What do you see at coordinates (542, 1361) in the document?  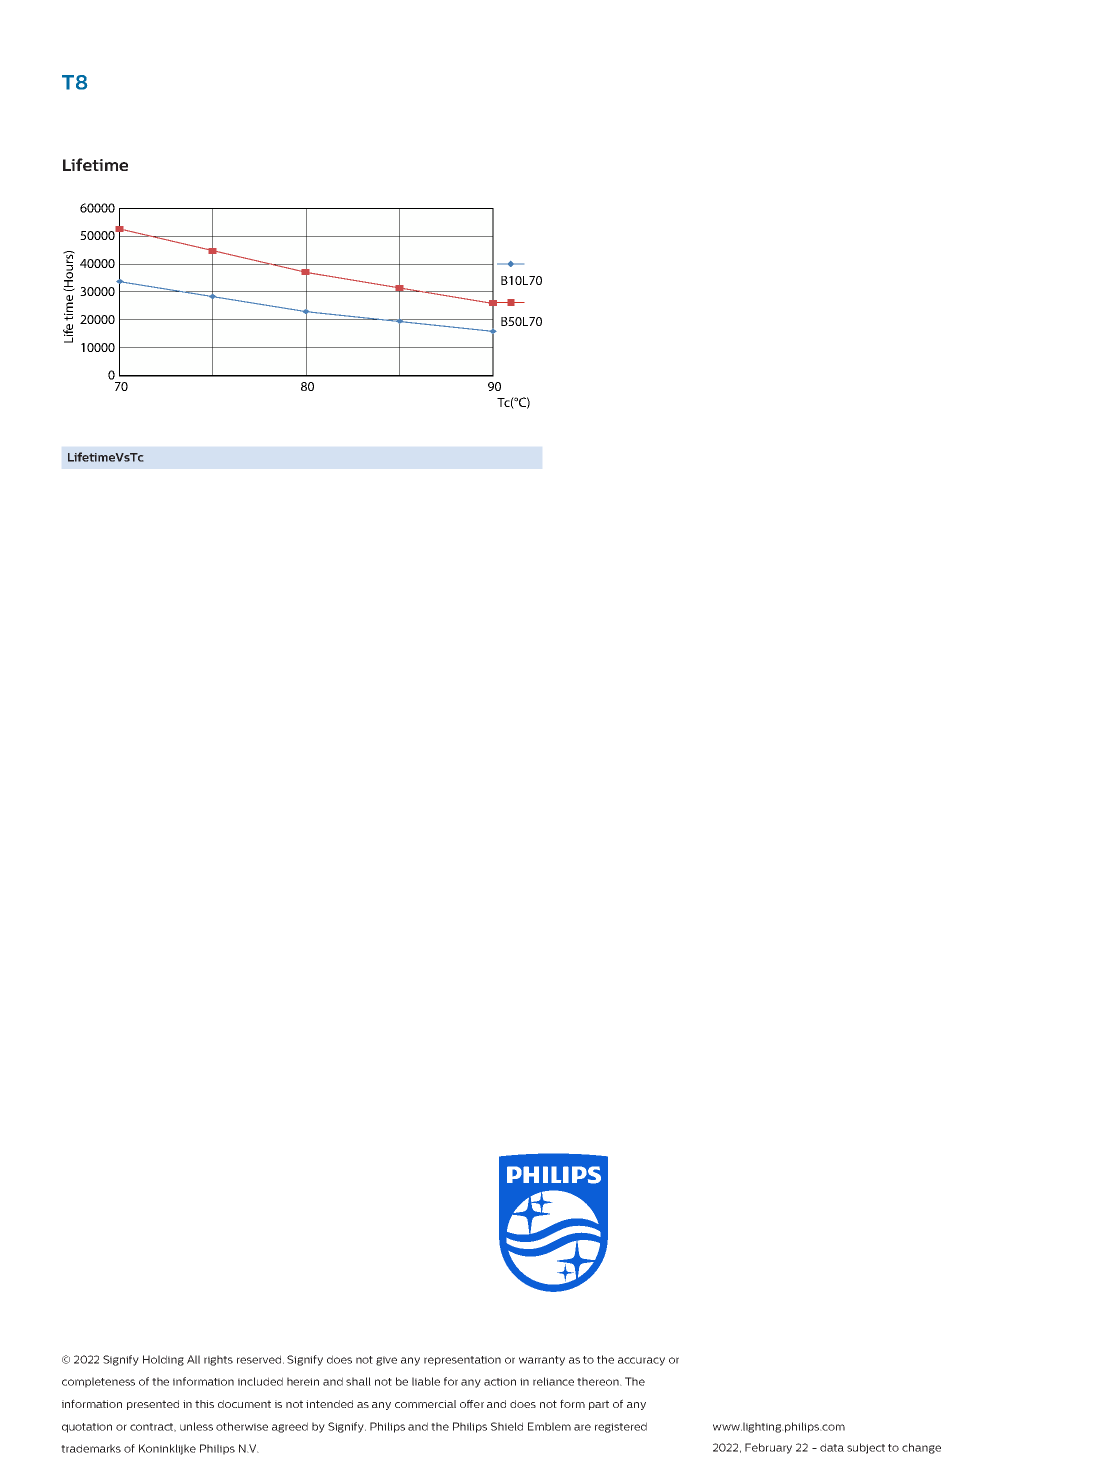 I see `warranty` at bounding box center [542, 1361].
